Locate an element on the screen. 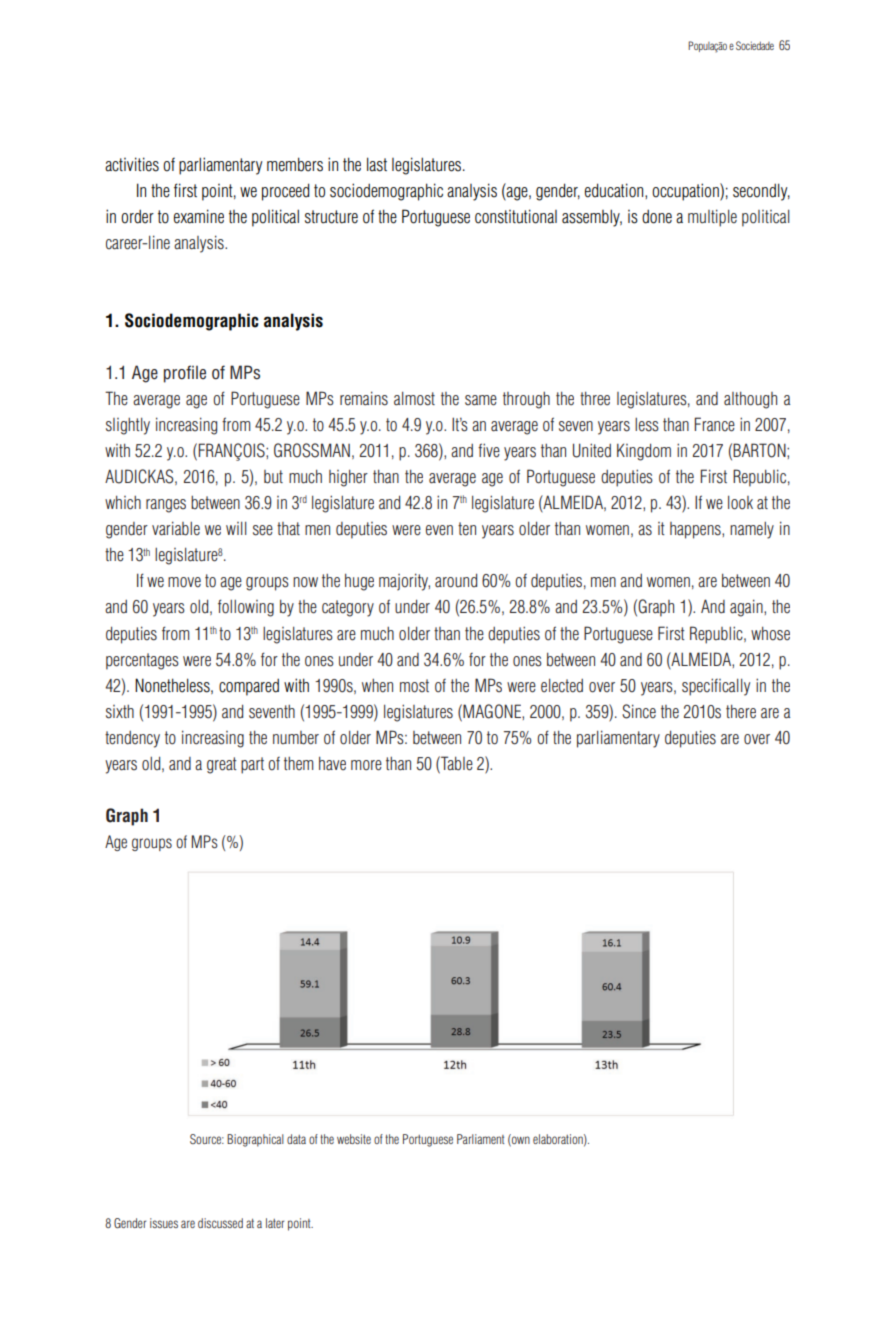 This screenshot has width=896, height=1318. discussed is located at coordinates (220, 1223).
